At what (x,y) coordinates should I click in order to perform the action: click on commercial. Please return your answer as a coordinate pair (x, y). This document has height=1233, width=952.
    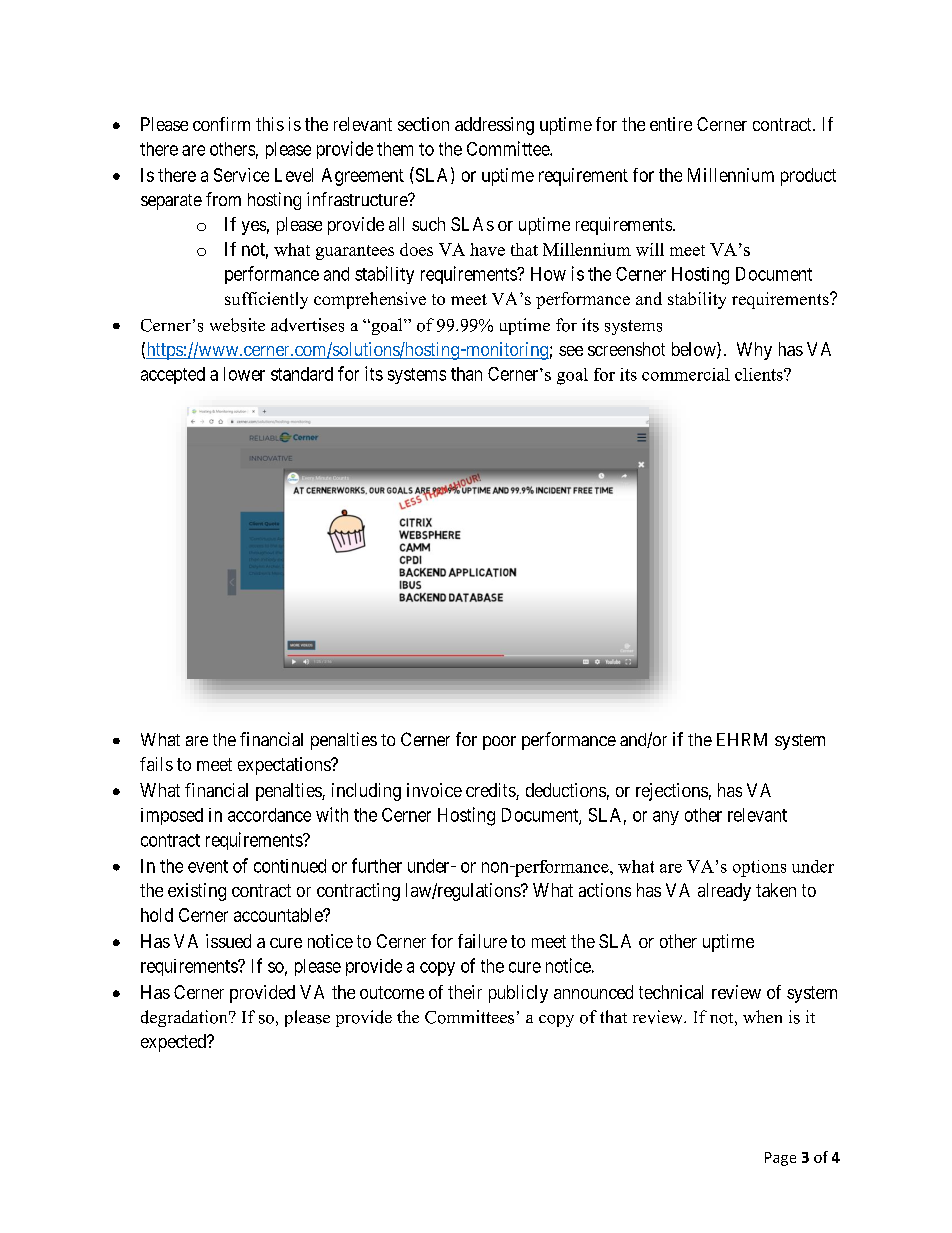
    Looking at the image, I should click on (686, 374).
